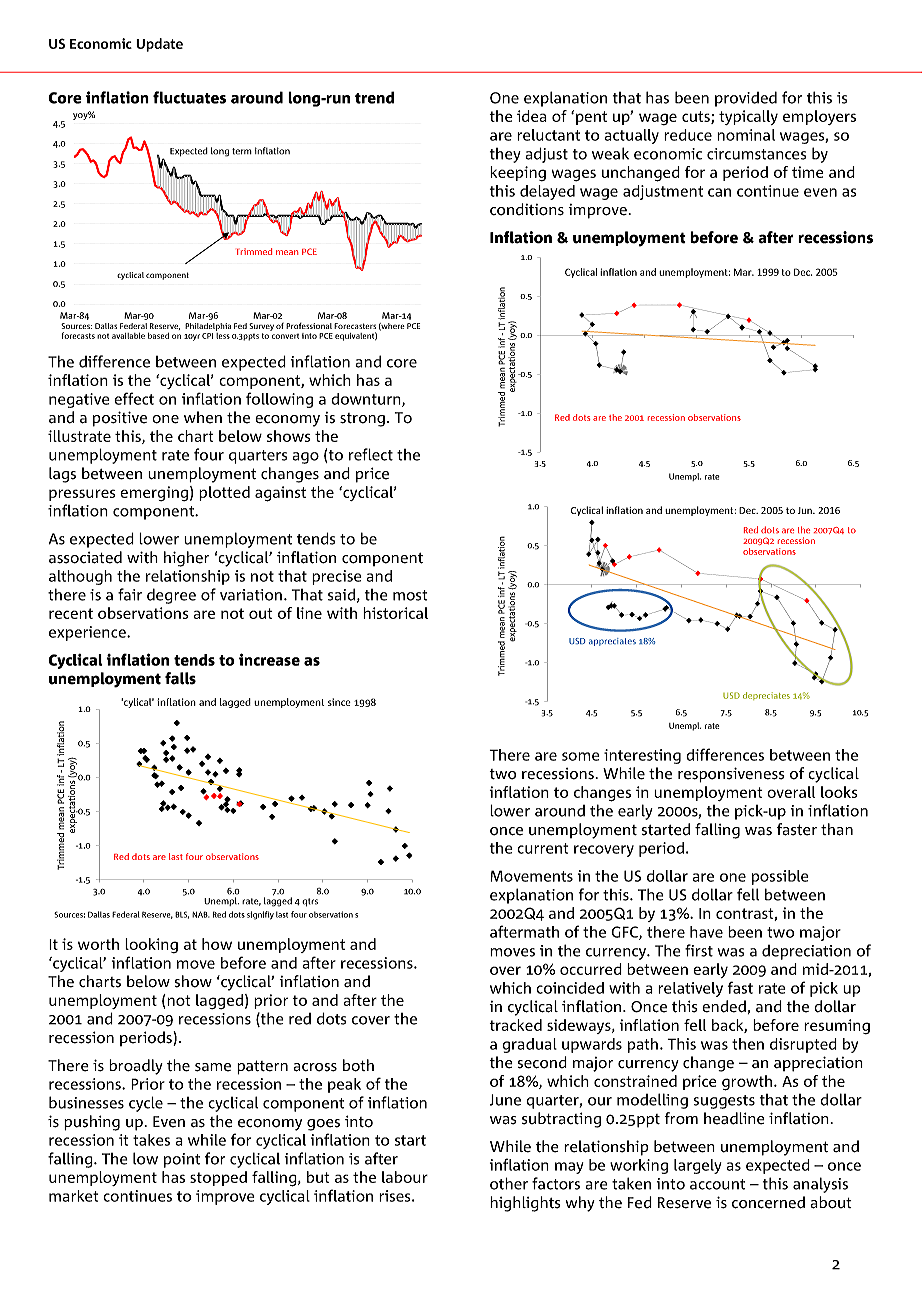  I want to click on provided, so click(746, 99).
